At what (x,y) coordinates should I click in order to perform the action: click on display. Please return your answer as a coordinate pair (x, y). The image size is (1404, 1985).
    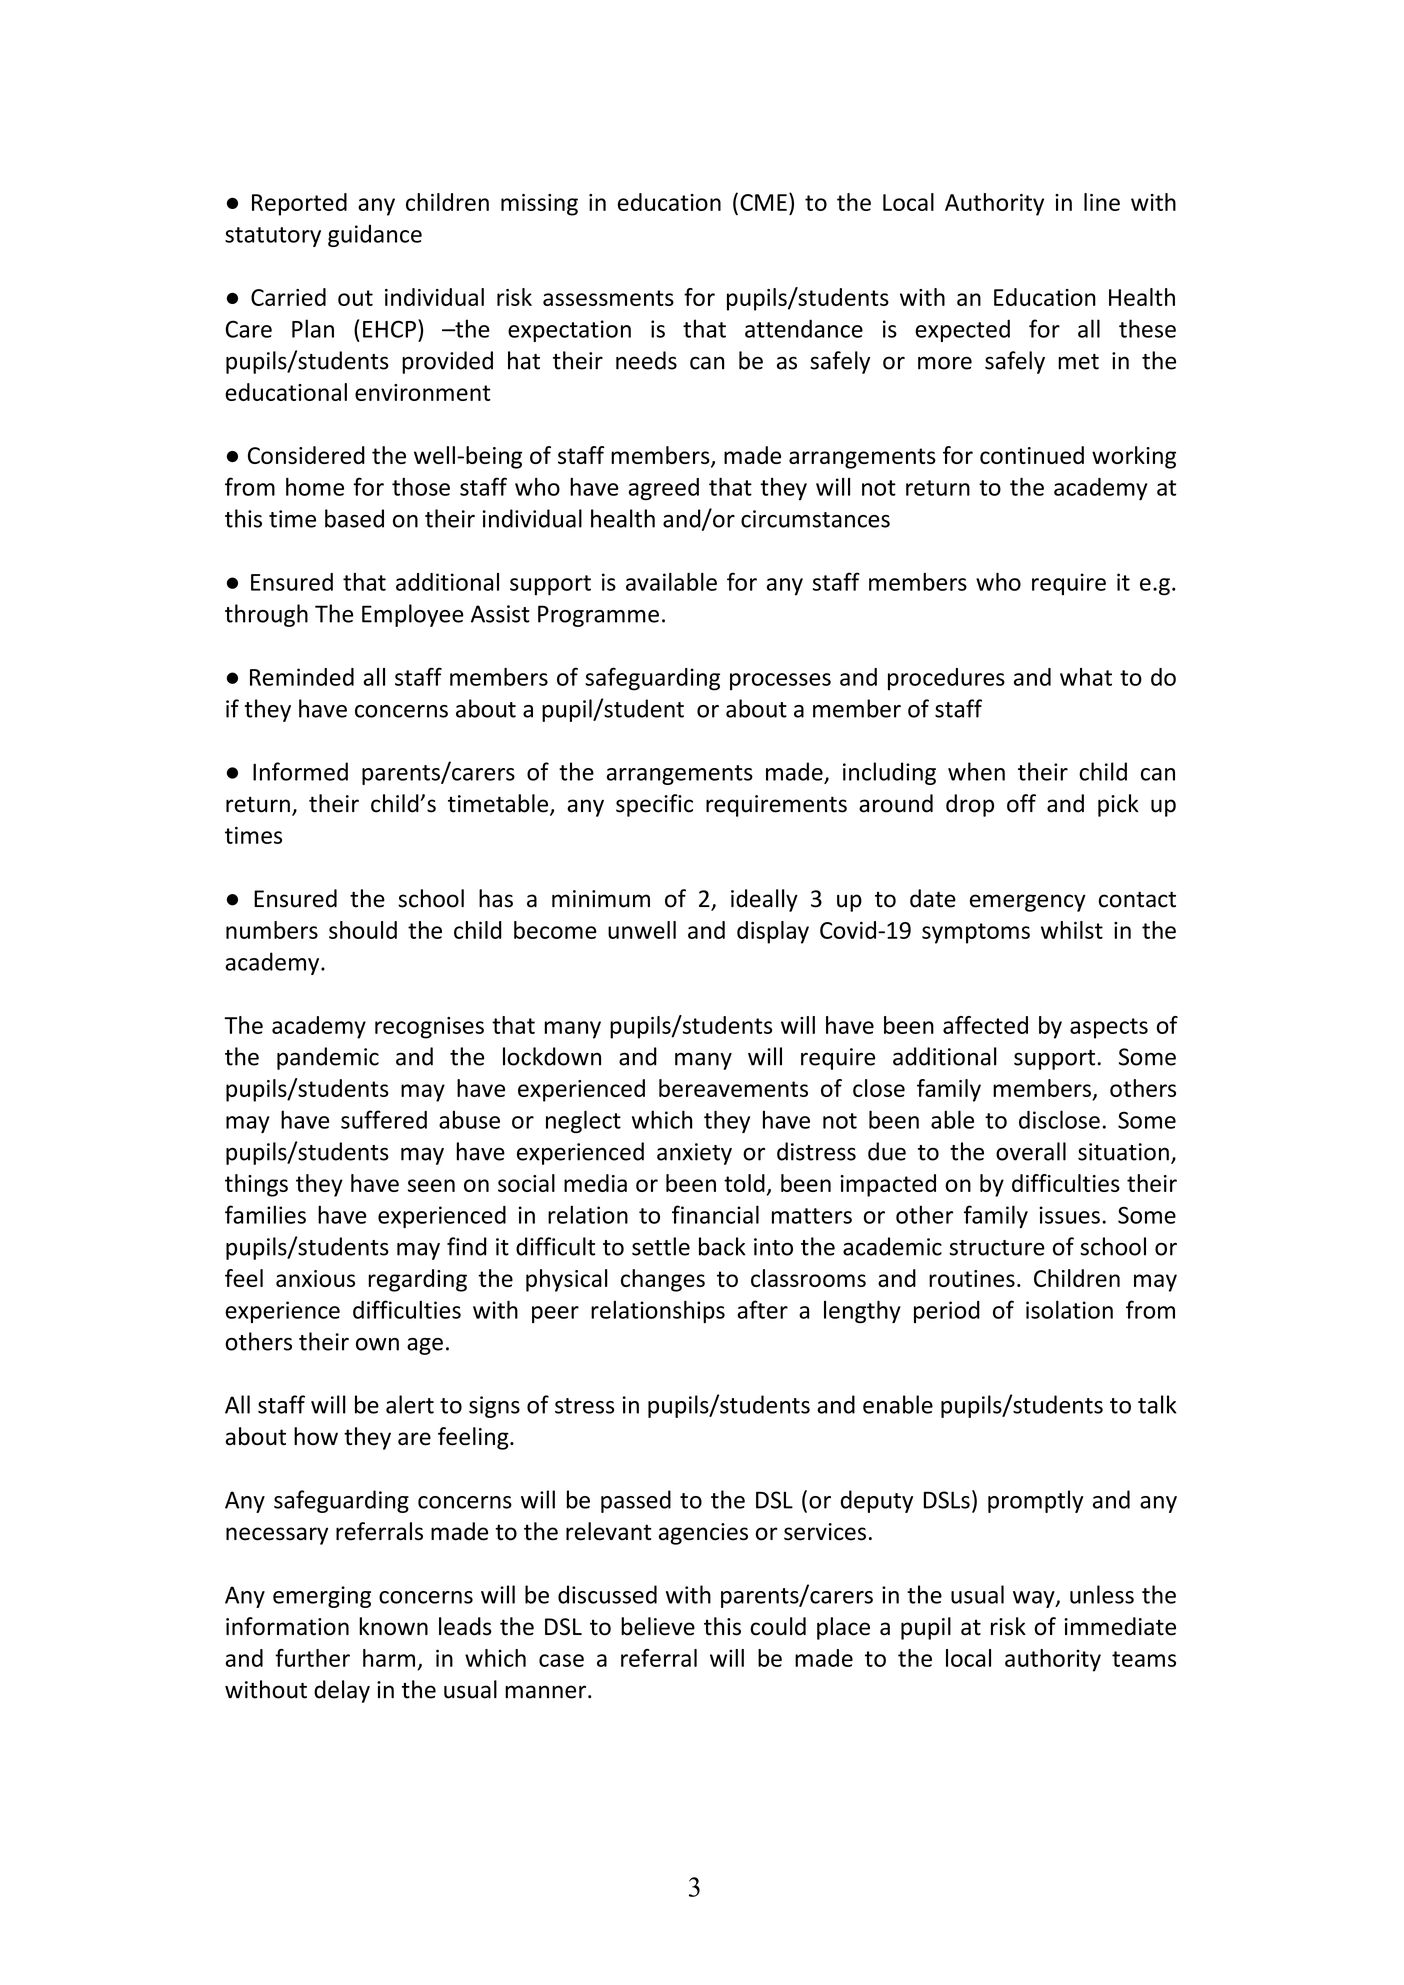
    Looking at the image, I should click on (773, 932).
